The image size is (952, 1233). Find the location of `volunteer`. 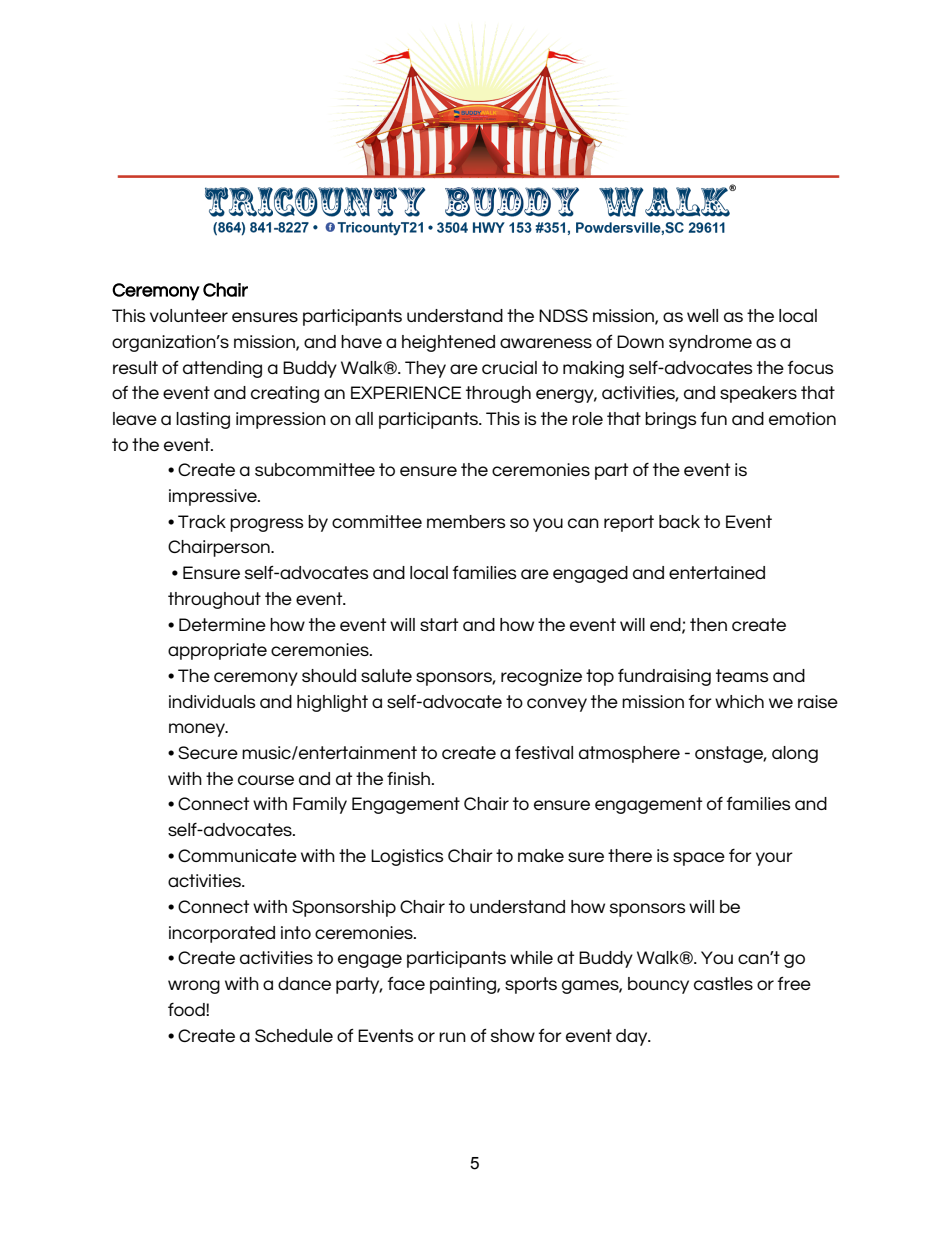

volunteer is located at coordinates (189, 315).
